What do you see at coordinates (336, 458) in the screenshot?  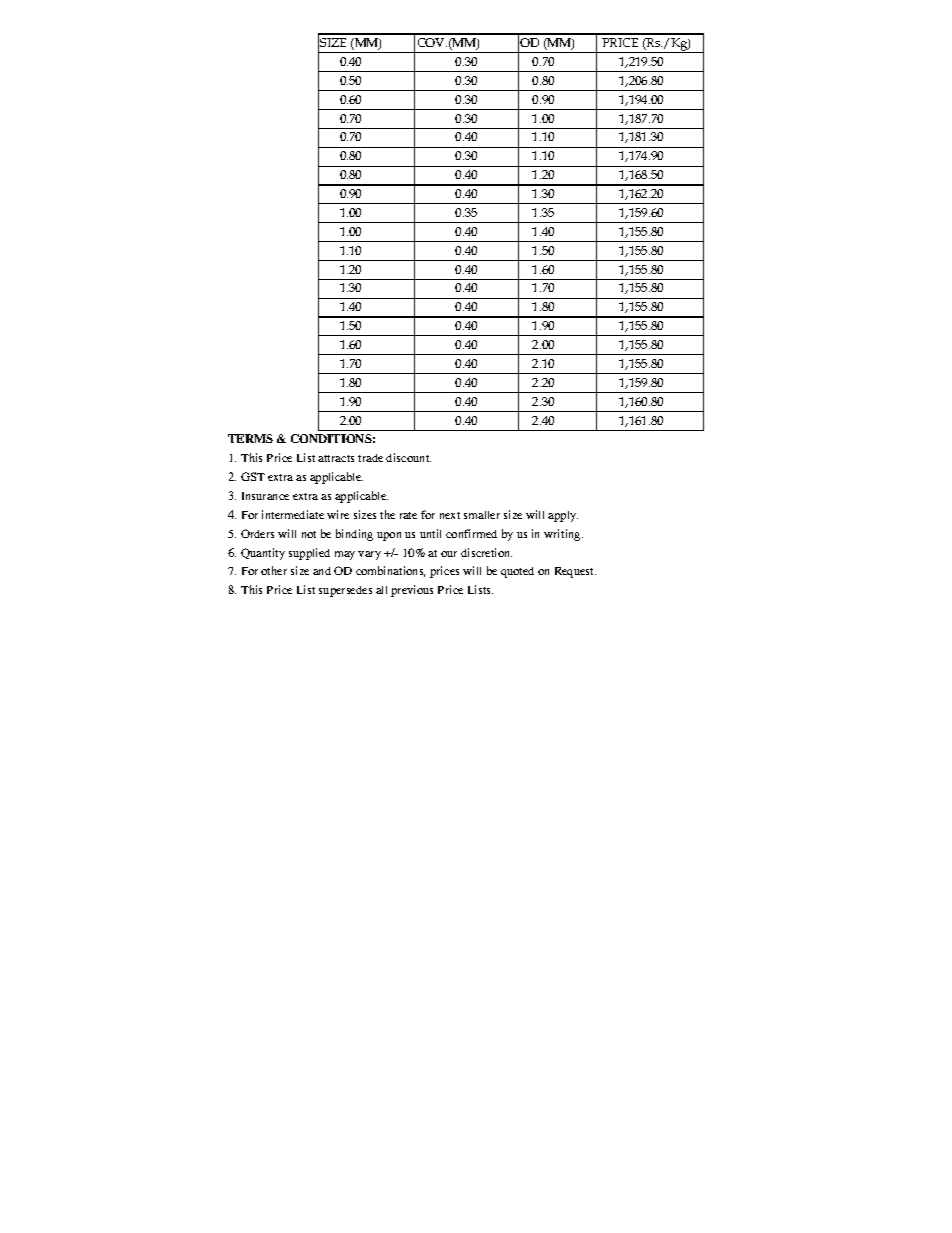 I see `attracts` at bounding box center [336, 458].
